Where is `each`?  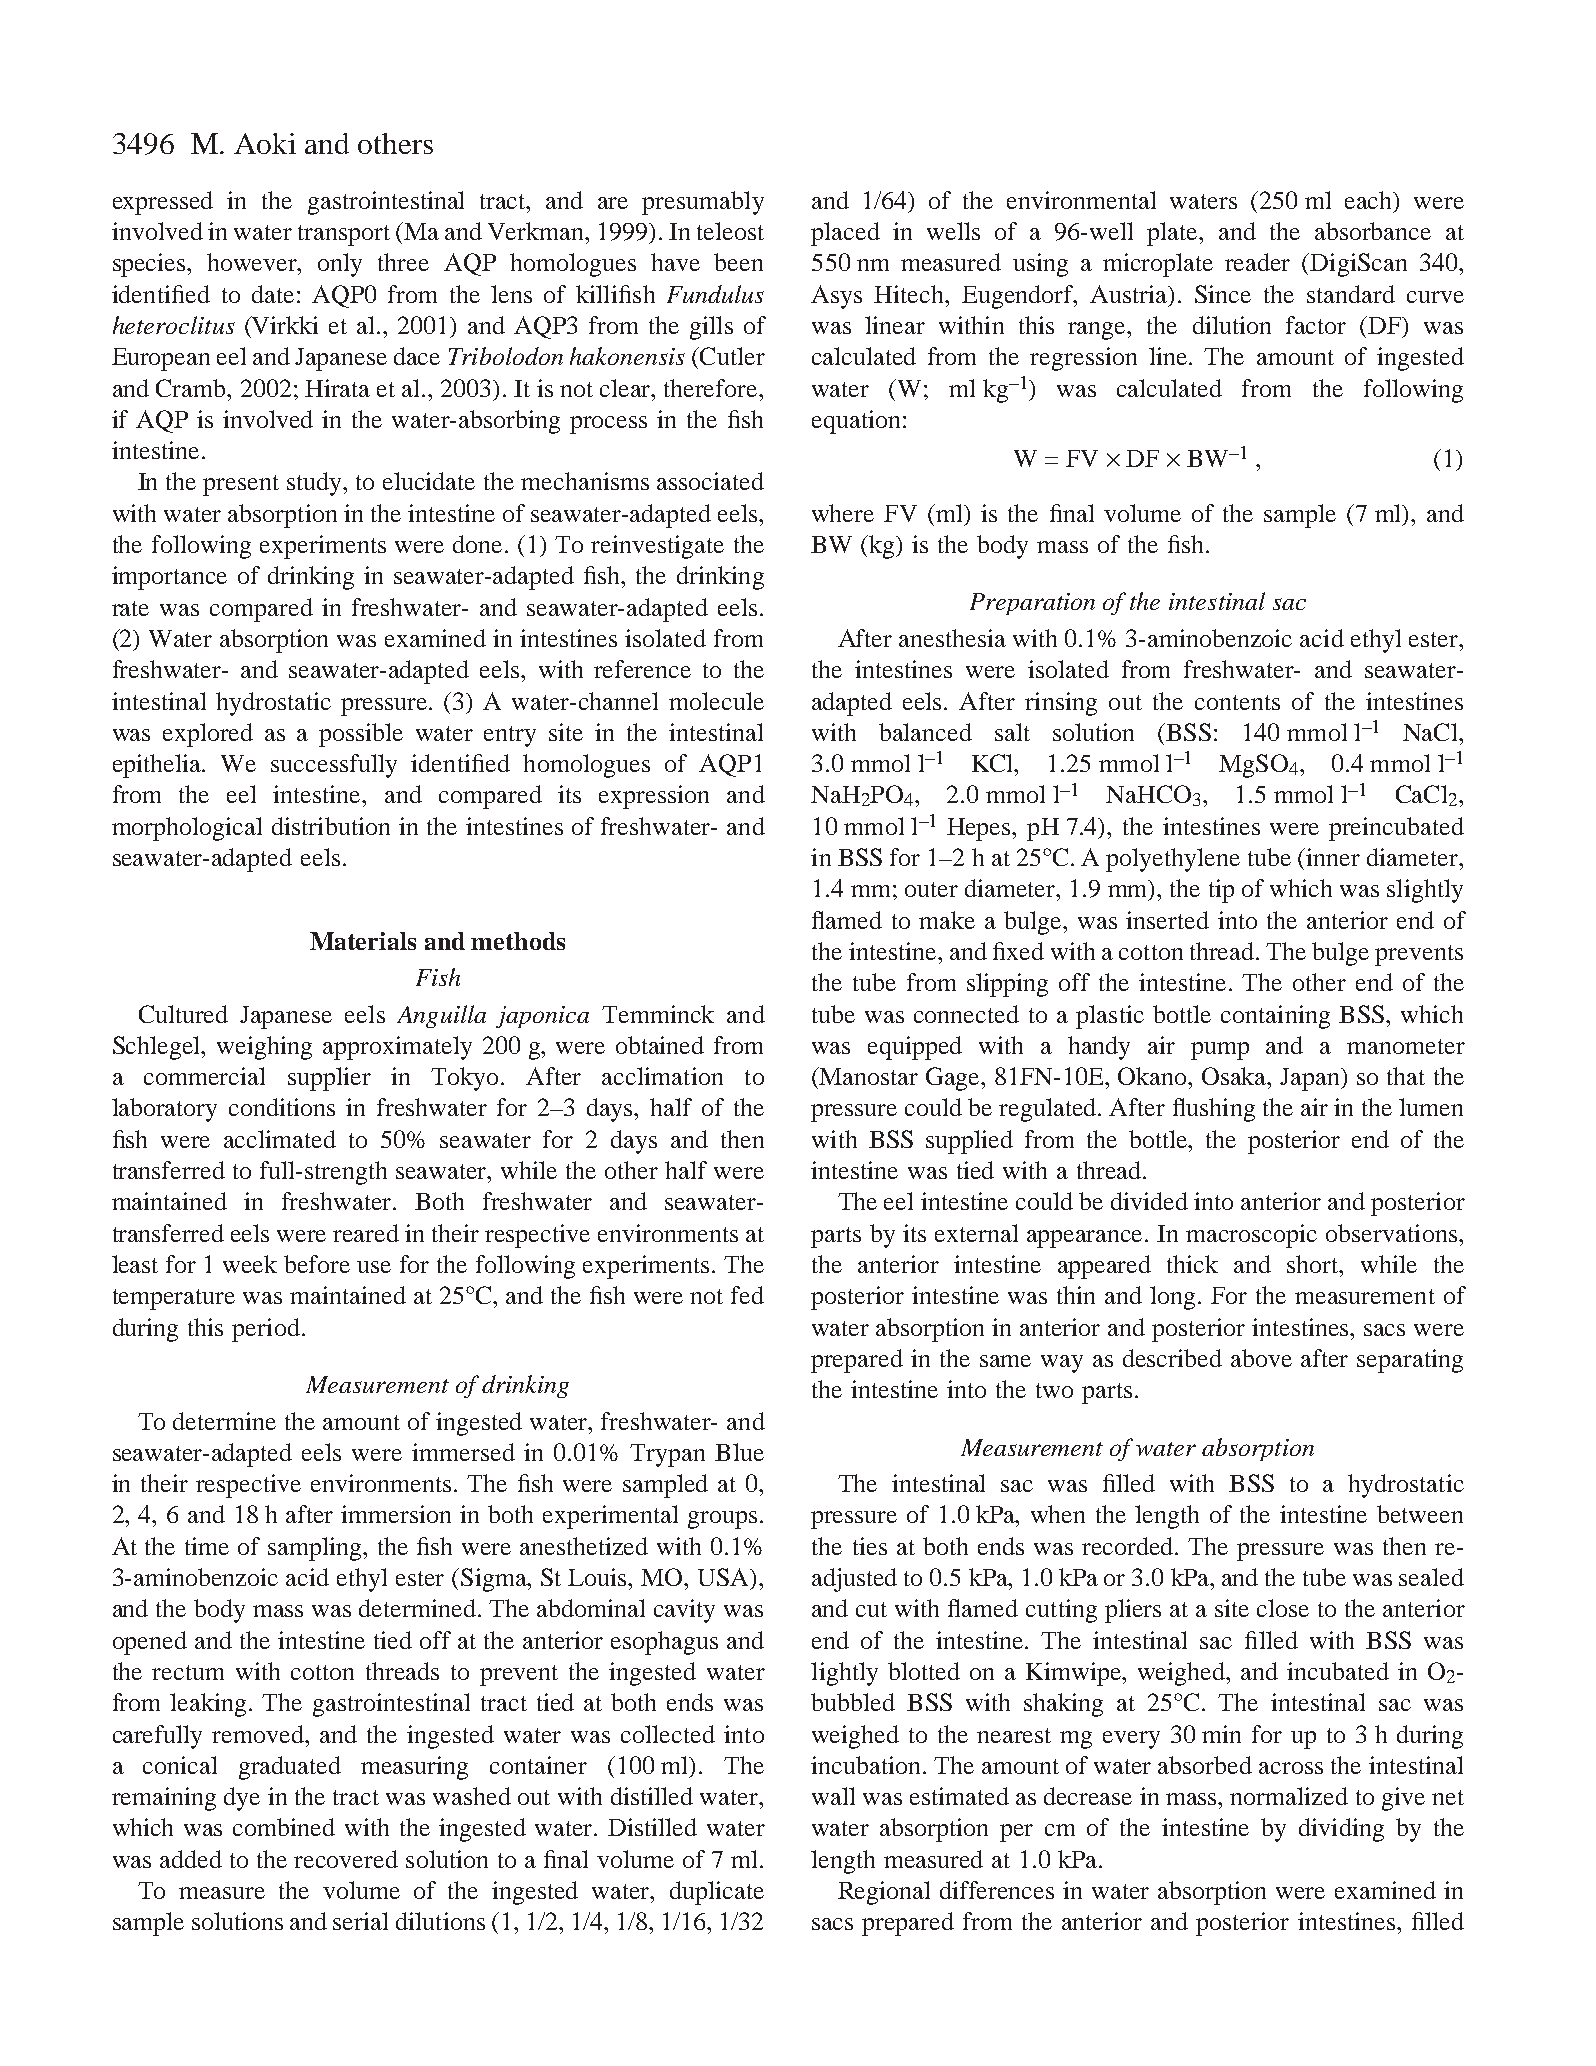
each is located at coordinates (1370, 200).
